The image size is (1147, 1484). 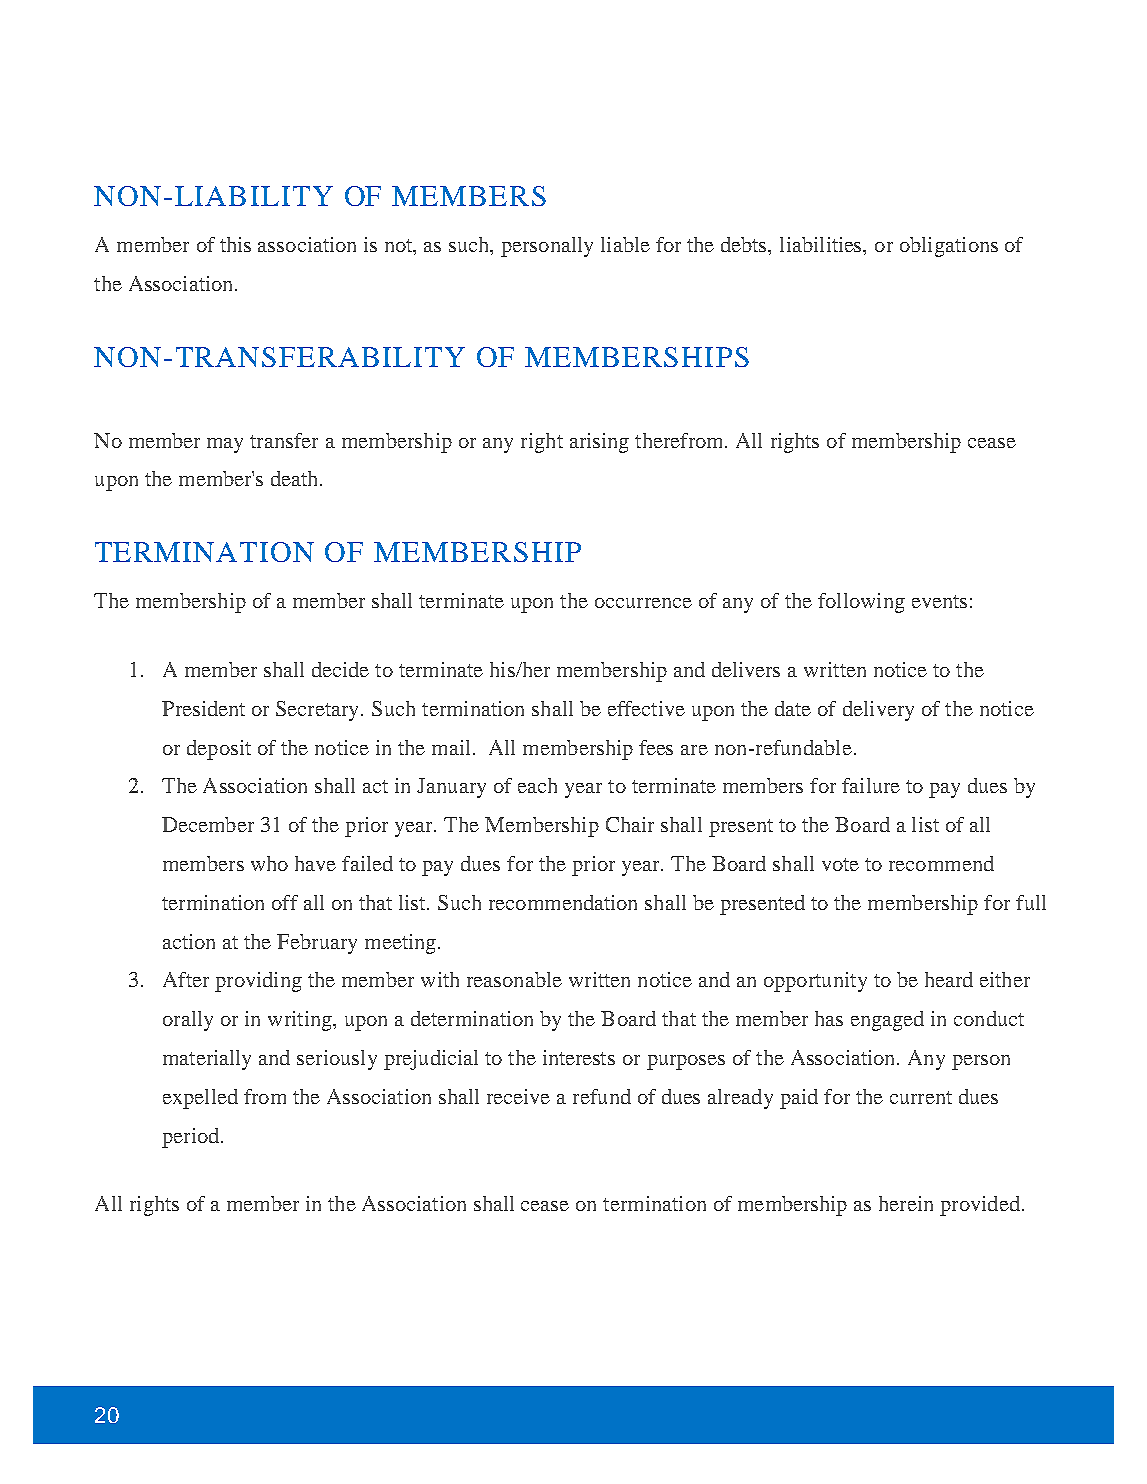 What do you see at coordinates (269, 863) in the screenshot?
I see `who` at bounding box center [269, 863].
